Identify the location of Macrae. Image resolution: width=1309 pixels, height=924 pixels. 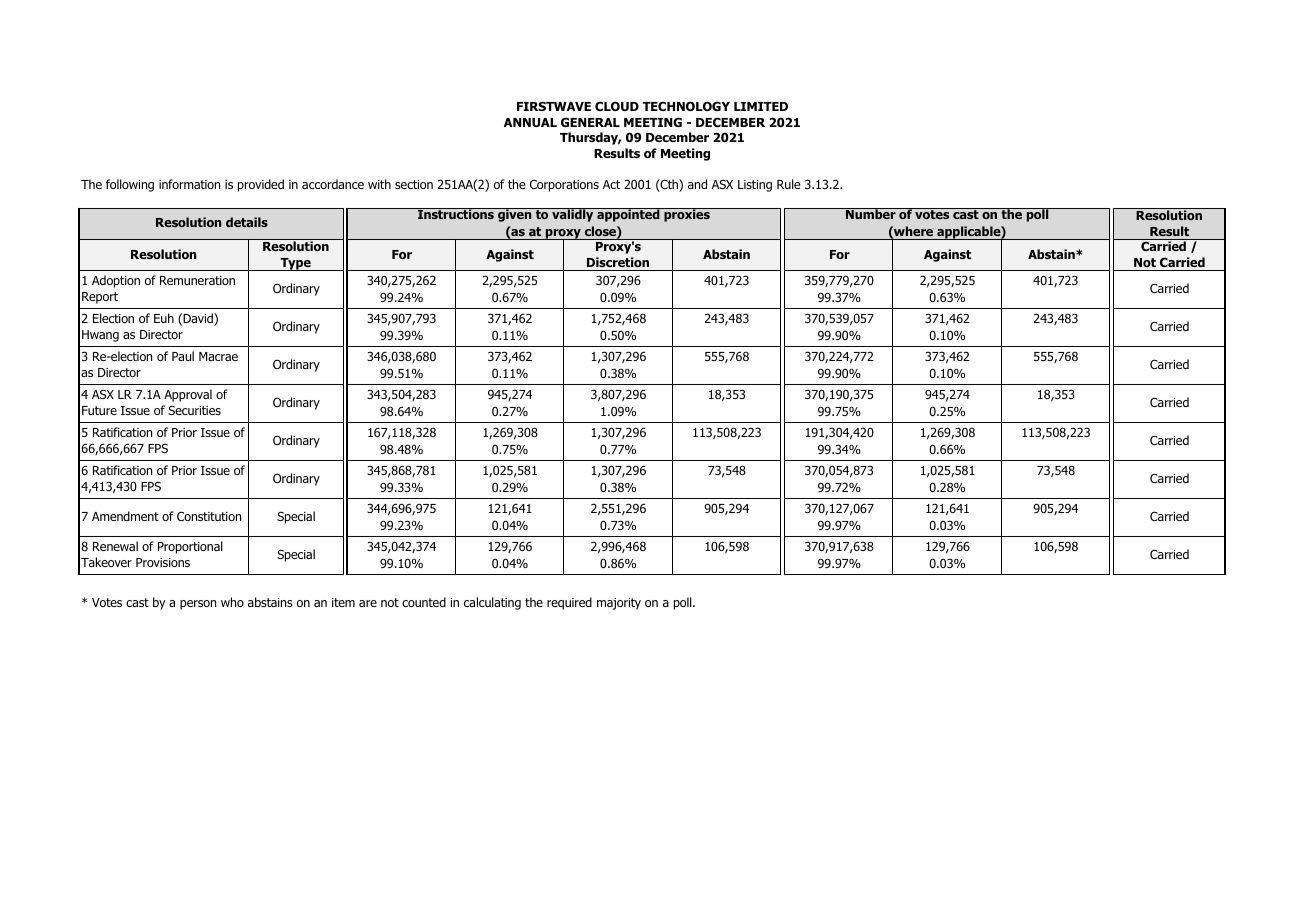
(218, 356).
